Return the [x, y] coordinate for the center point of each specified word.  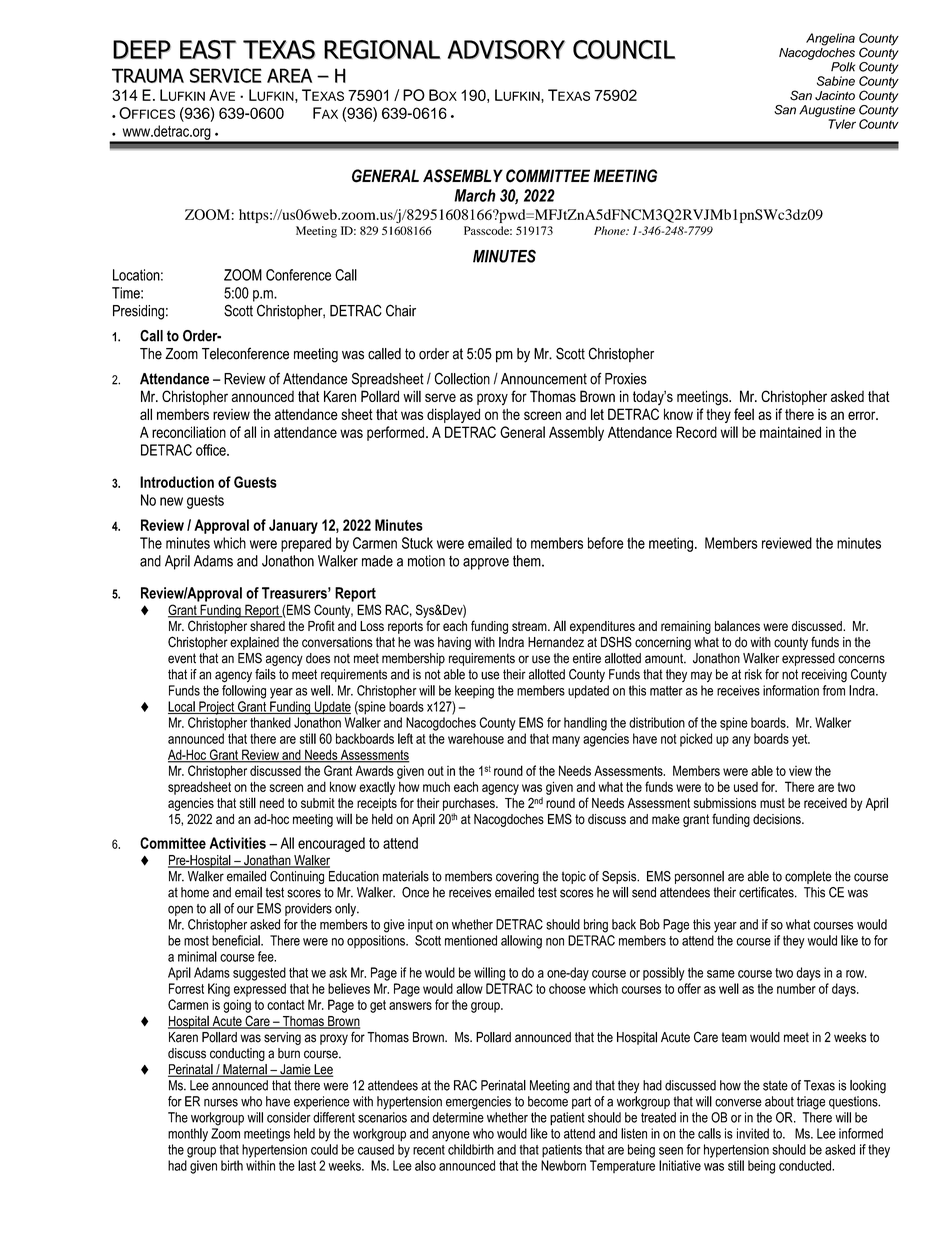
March [475, 195]
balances [737, 625]
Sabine [836, 81]
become [548, 1101]
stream [530, 626]
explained [254, 643]
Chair [401, 310]
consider [289, 1117]
